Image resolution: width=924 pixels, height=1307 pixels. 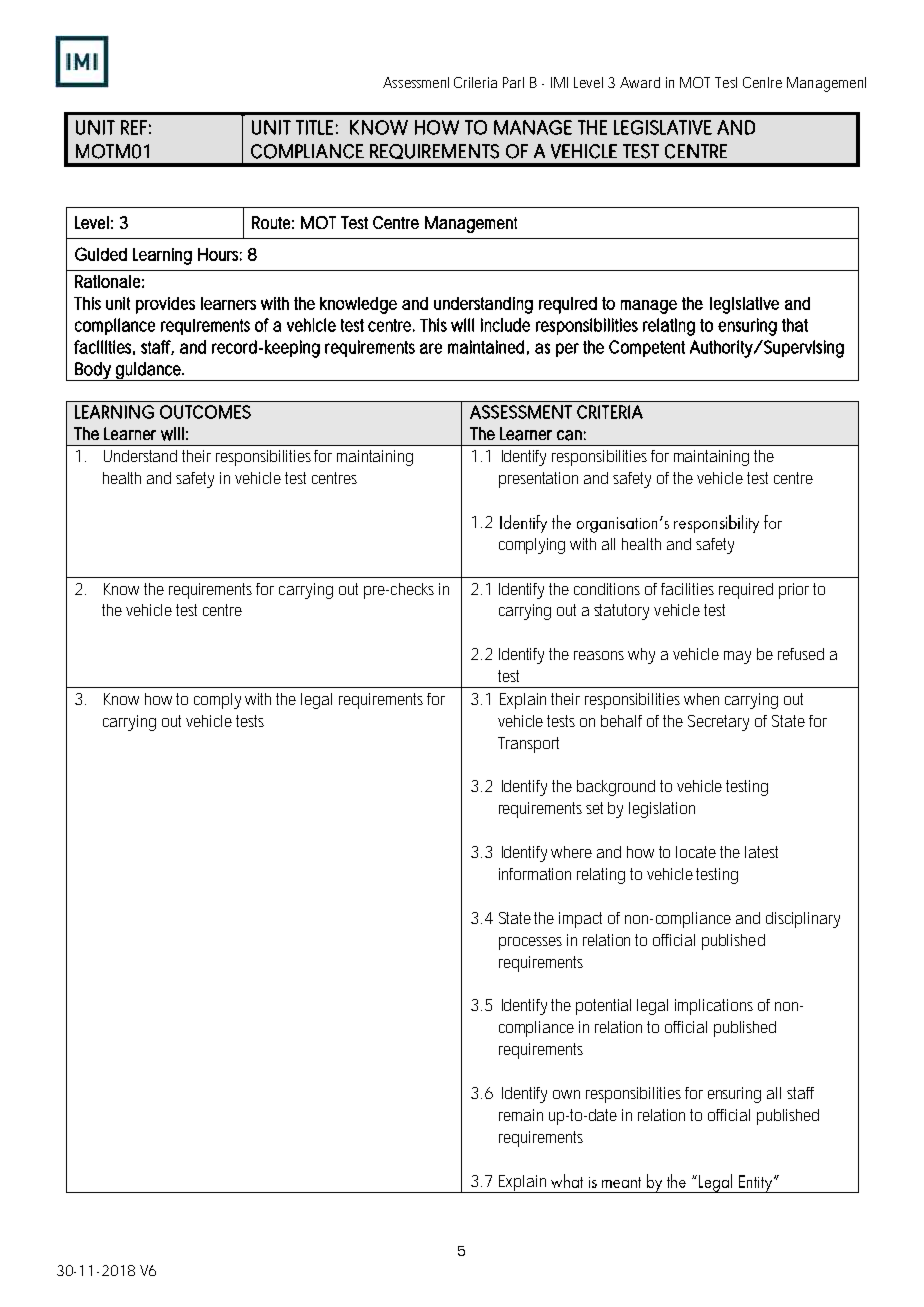 What do you see at coordinates (220, 254) in the screenshot?
I see `Hours` at bounding box center [220, 254].
